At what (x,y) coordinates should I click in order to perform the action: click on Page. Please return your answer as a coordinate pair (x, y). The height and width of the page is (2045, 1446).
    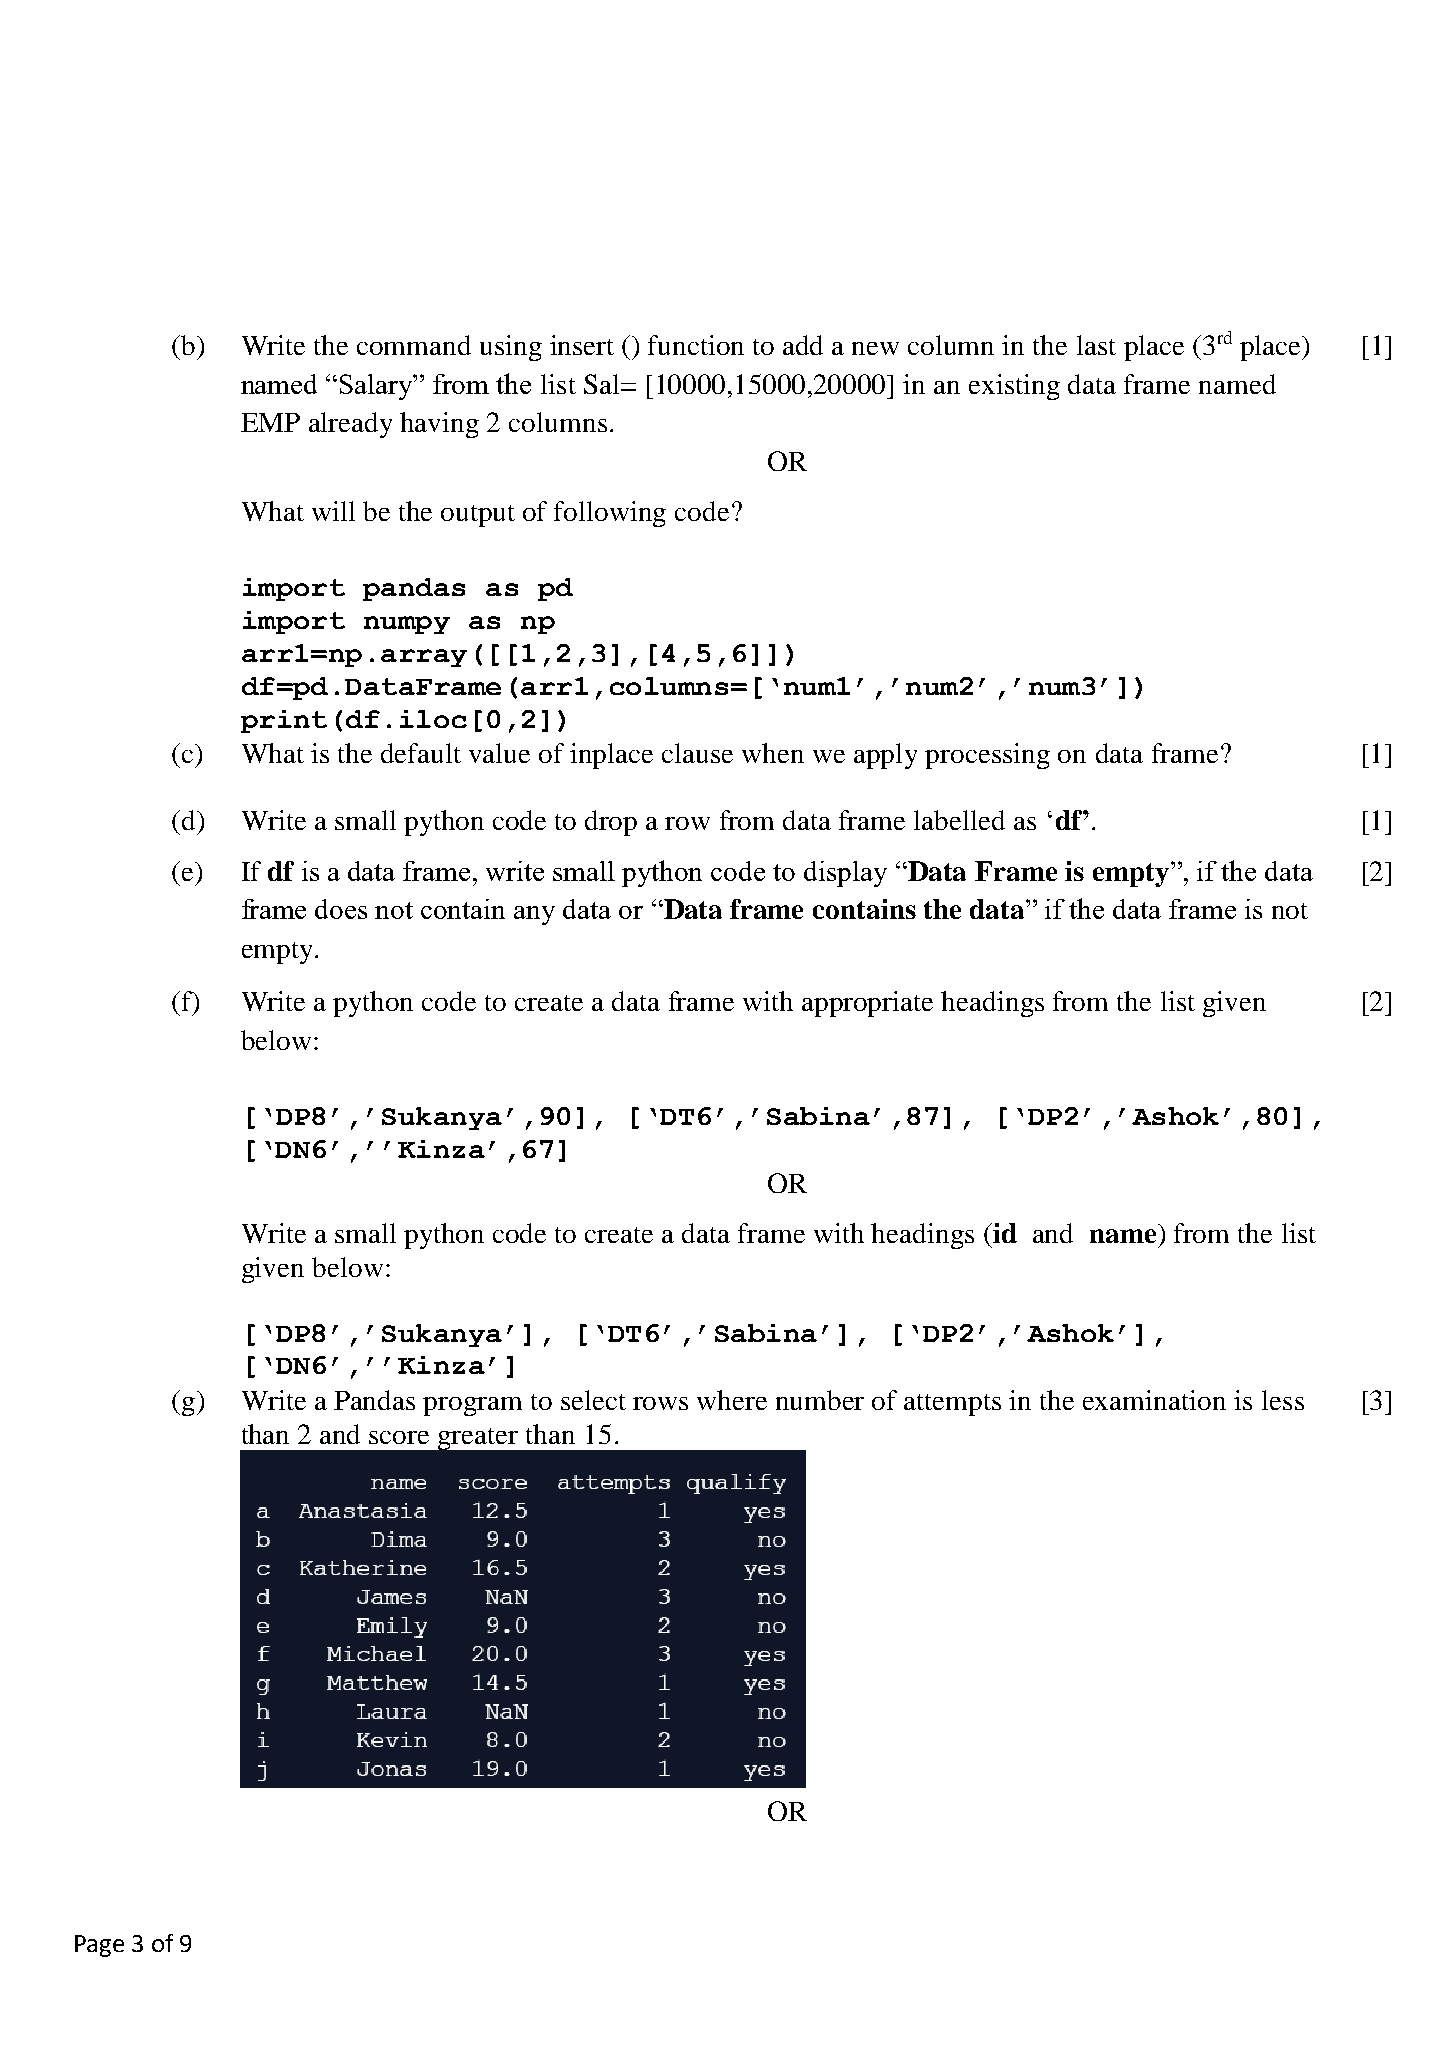
    Looking at the image, I should click on (99, 1946).
